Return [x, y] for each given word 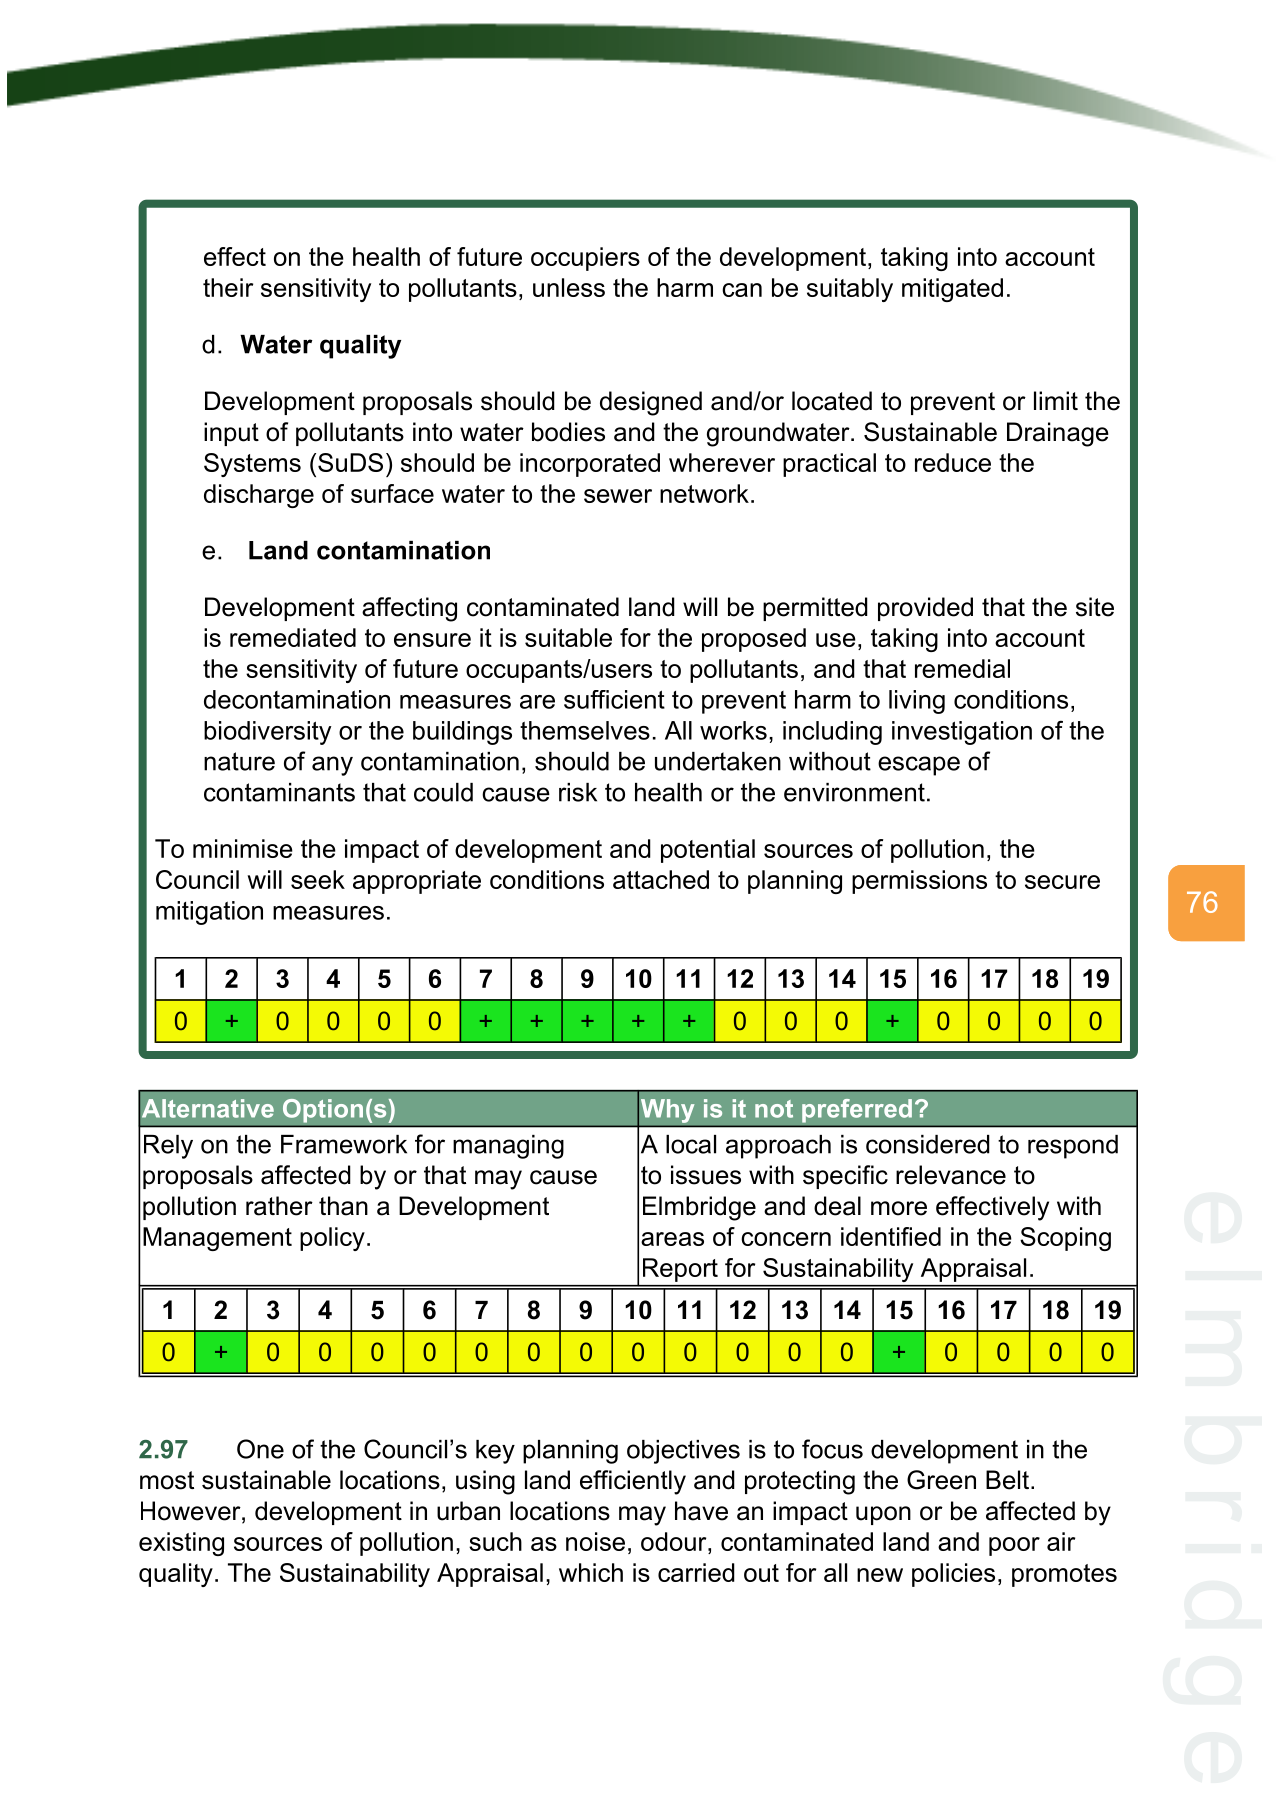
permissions [919, 882]
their [228, 287]
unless [569, 287]
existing [181, 1544]
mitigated [952, 290]
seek [318, 879]
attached [661, 879]
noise [595, 1541]
